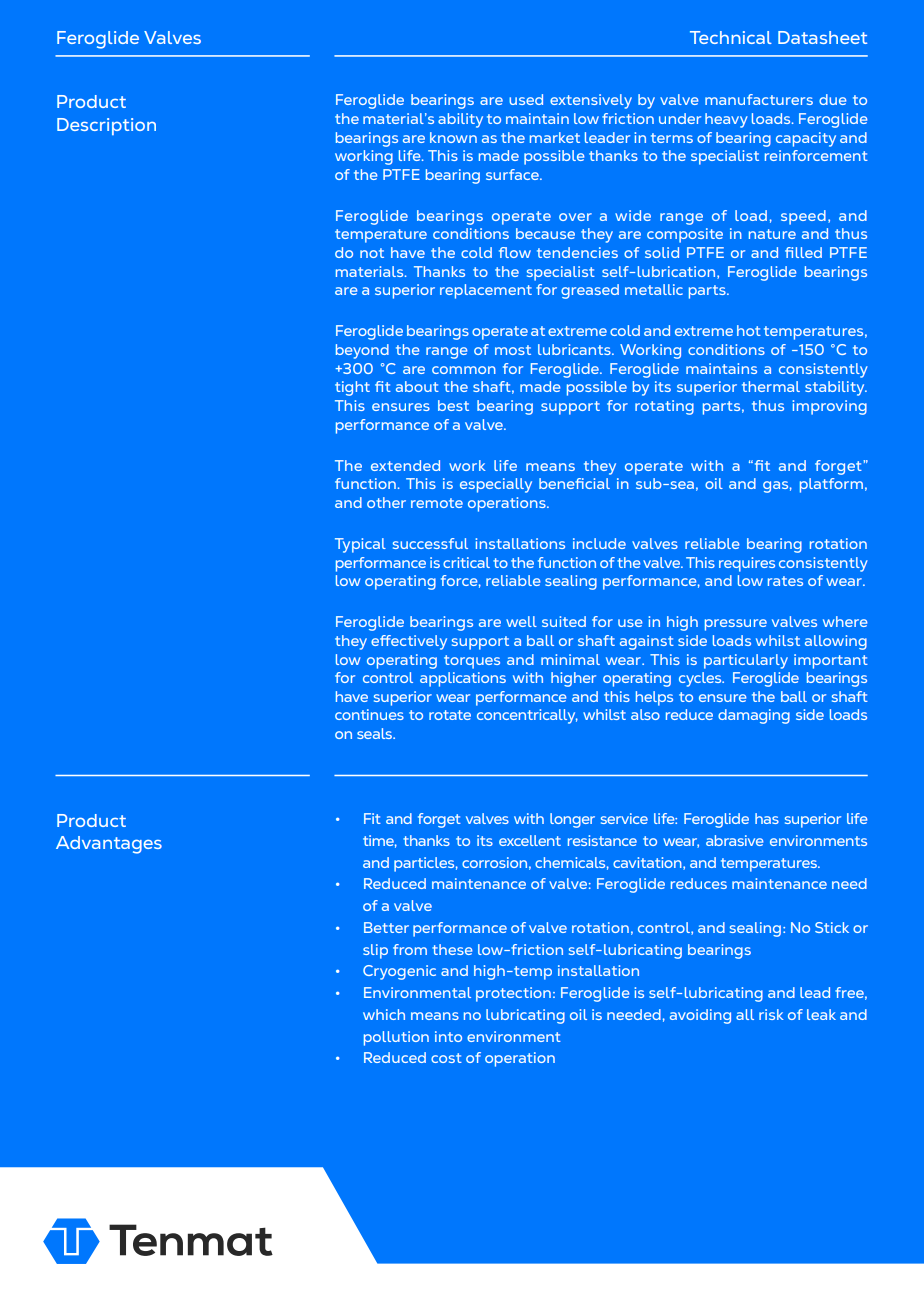 The image size is (924, 1308). I want to click on tight, so click(352, 388).
